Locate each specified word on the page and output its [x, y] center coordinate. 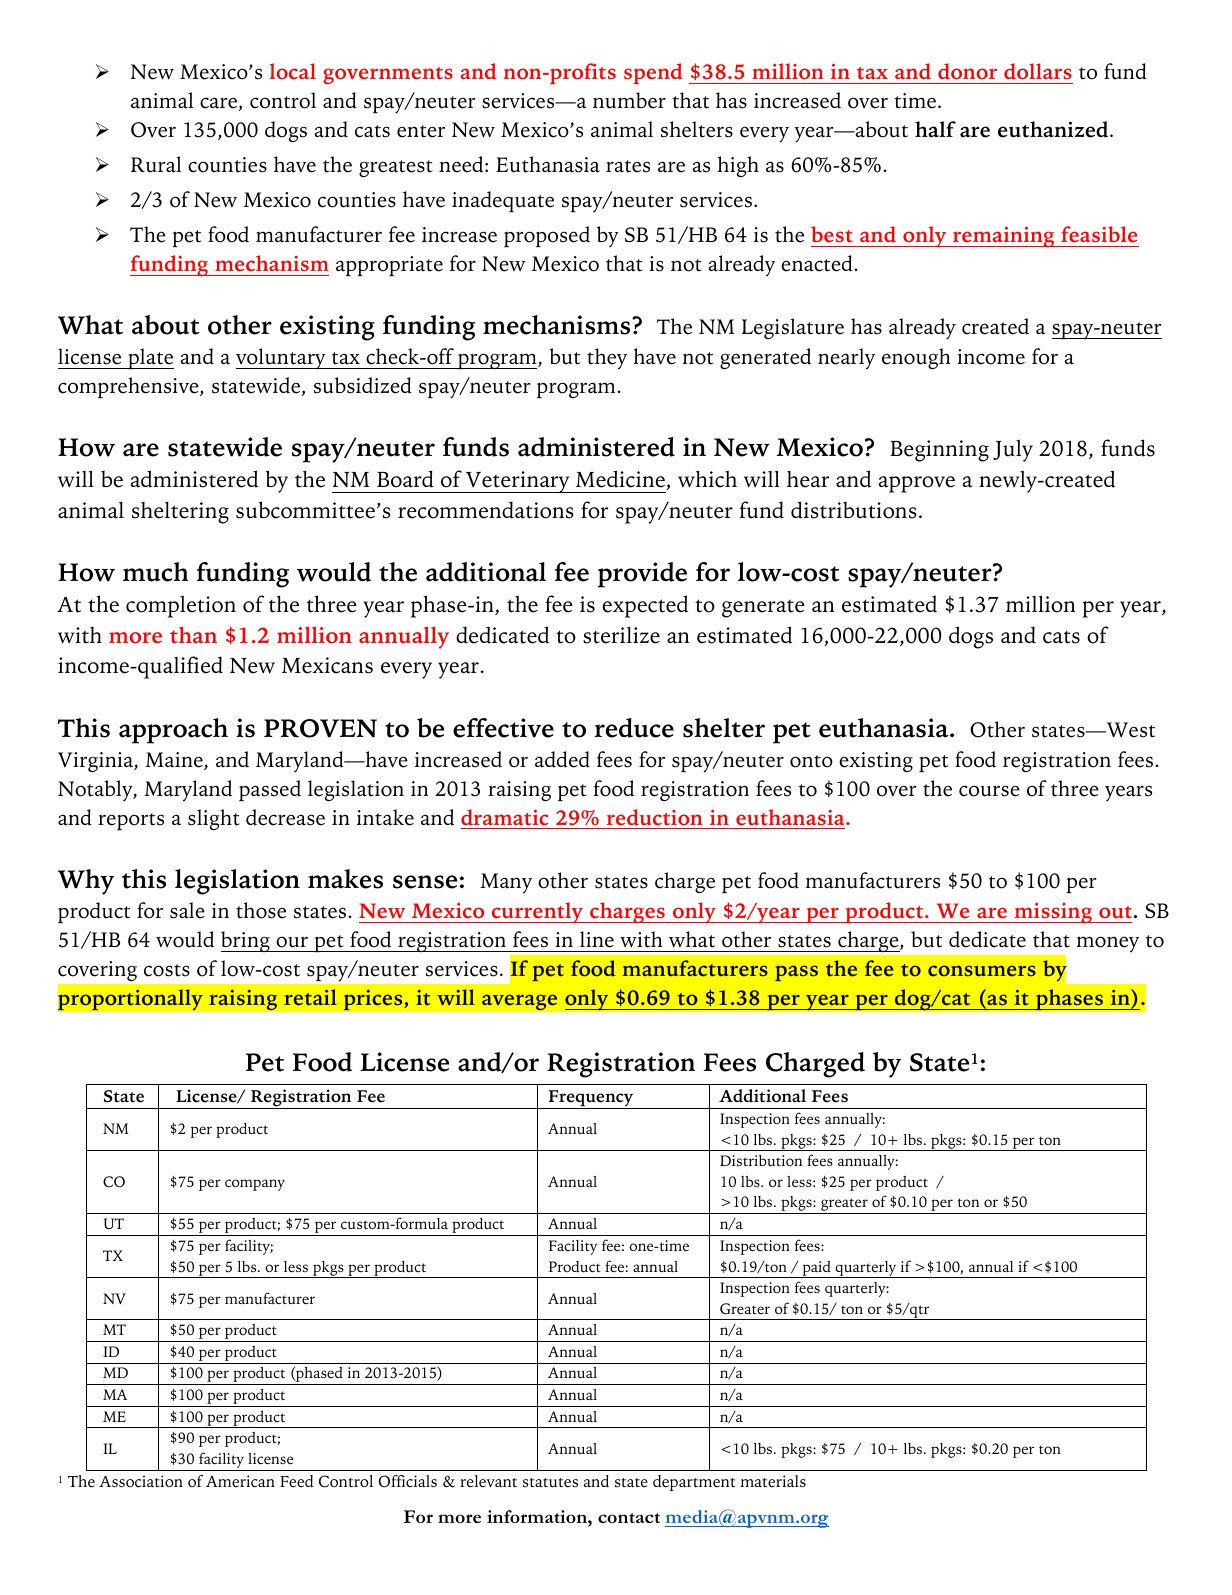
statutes [550, 1483]
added [562, 759]
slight [214, 819]
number [629, 100]
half [935, 129]
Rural [156, 164]
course [989, 791]
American [240, 1481]
